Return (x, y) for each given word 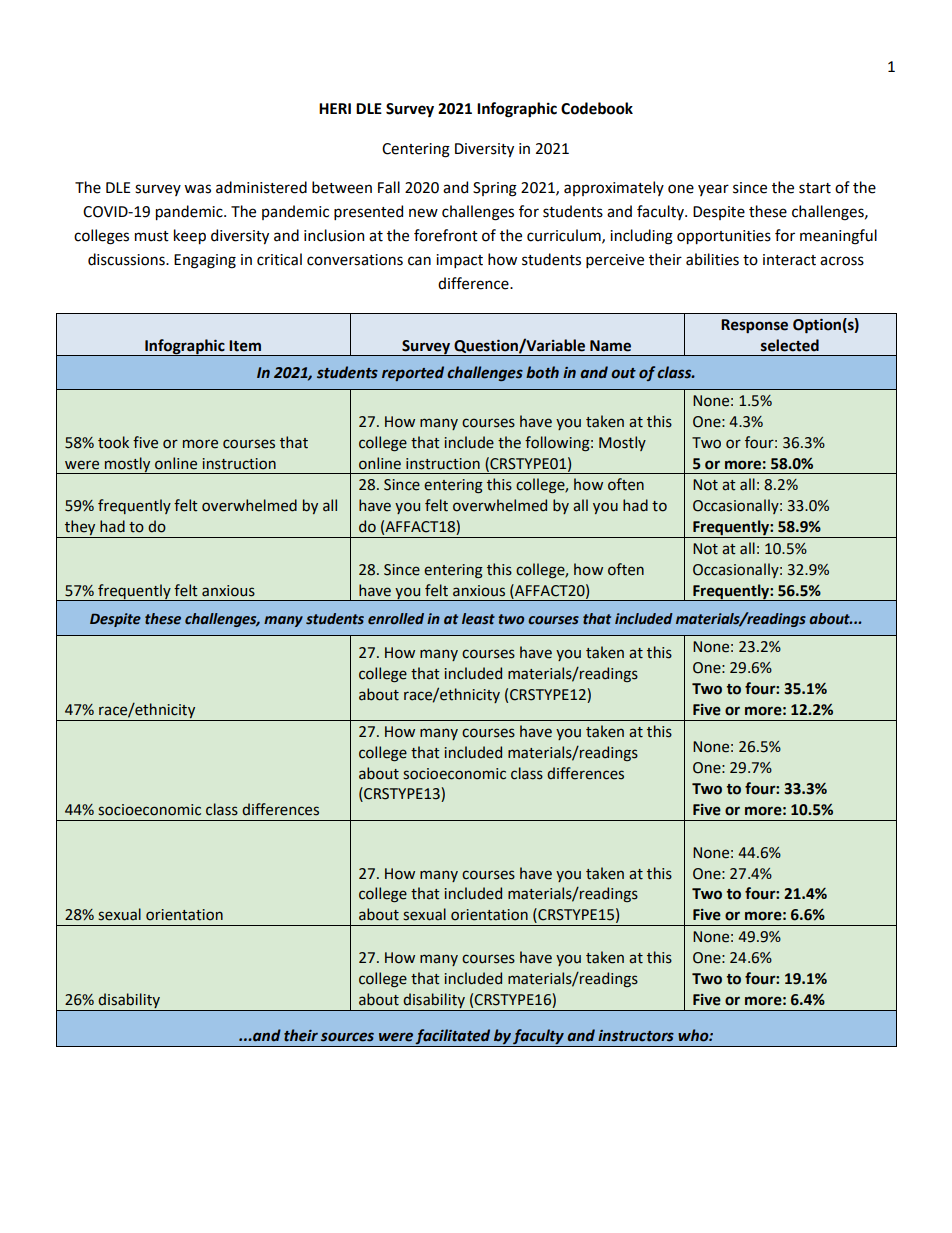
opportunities (724, 237)
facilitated (453, 1038)
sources (347, 1037)
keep (190, 236)
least (478, 619)
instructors (636, 1036)
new (423, 213)
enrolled (396, 619)
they (80, 529)
